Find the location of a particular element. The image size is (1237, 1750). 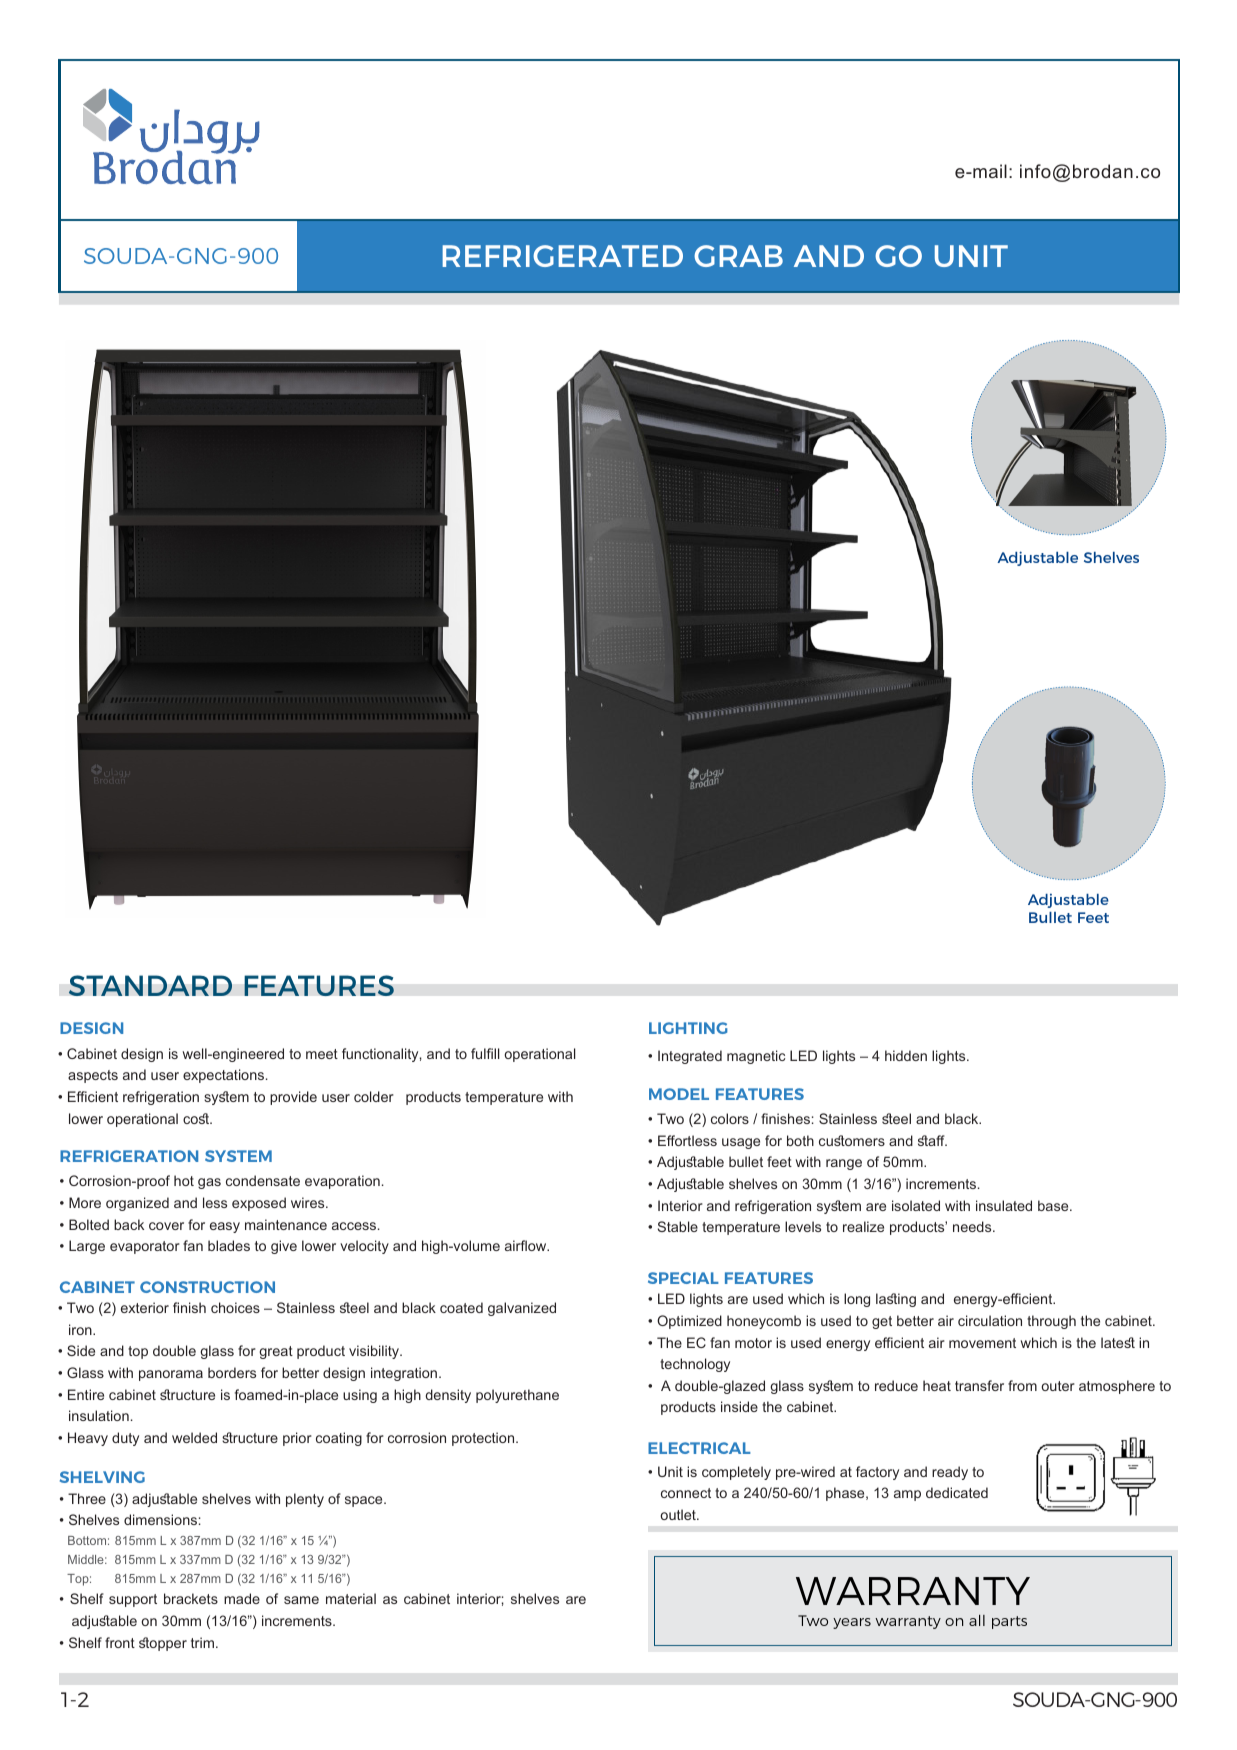

REFRIGERATED is located at coordinates (562, 256).
